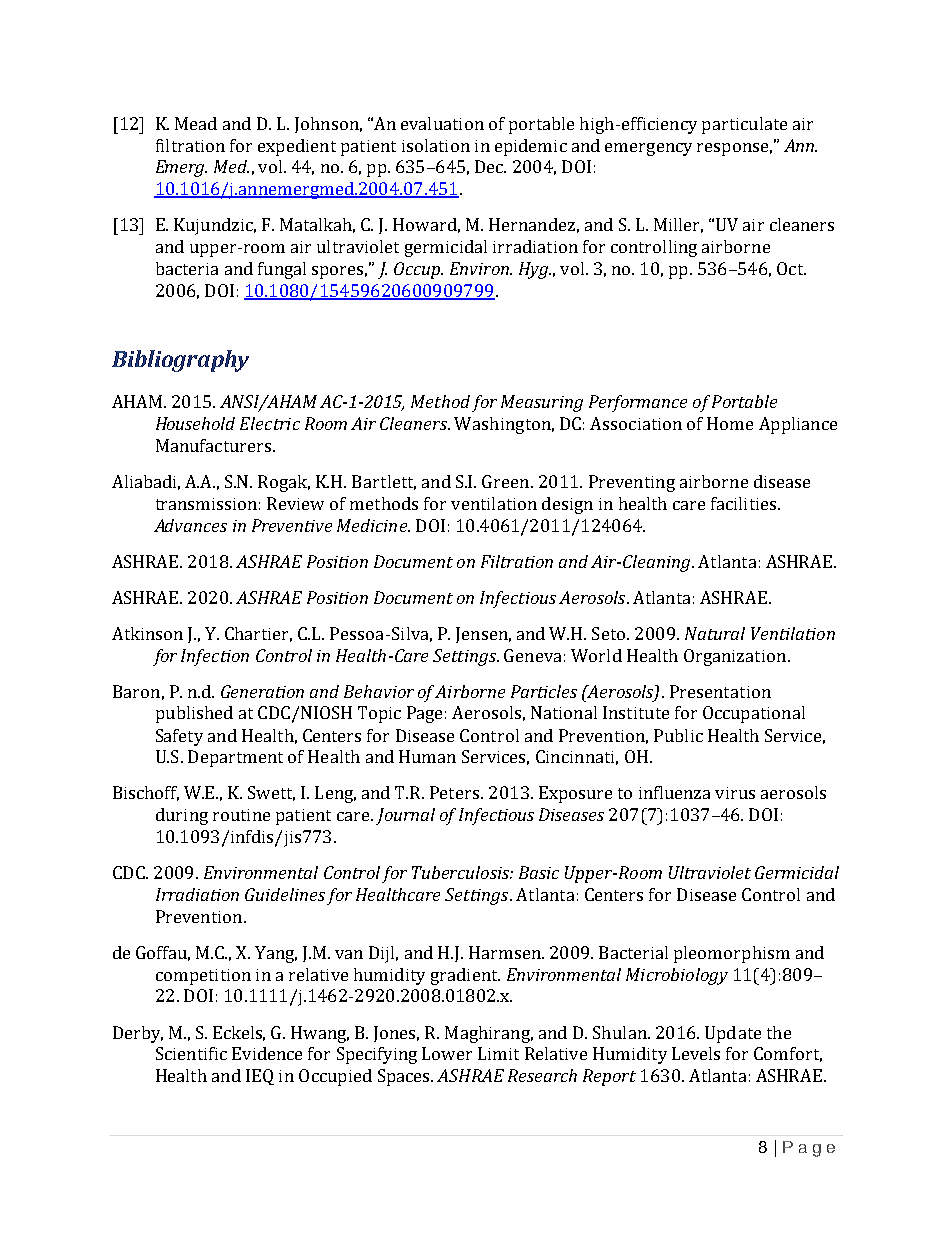 Image resolution: width=952 pixels, height=1233 pixels. I want to click on Scientific, so click(191, 1053).
